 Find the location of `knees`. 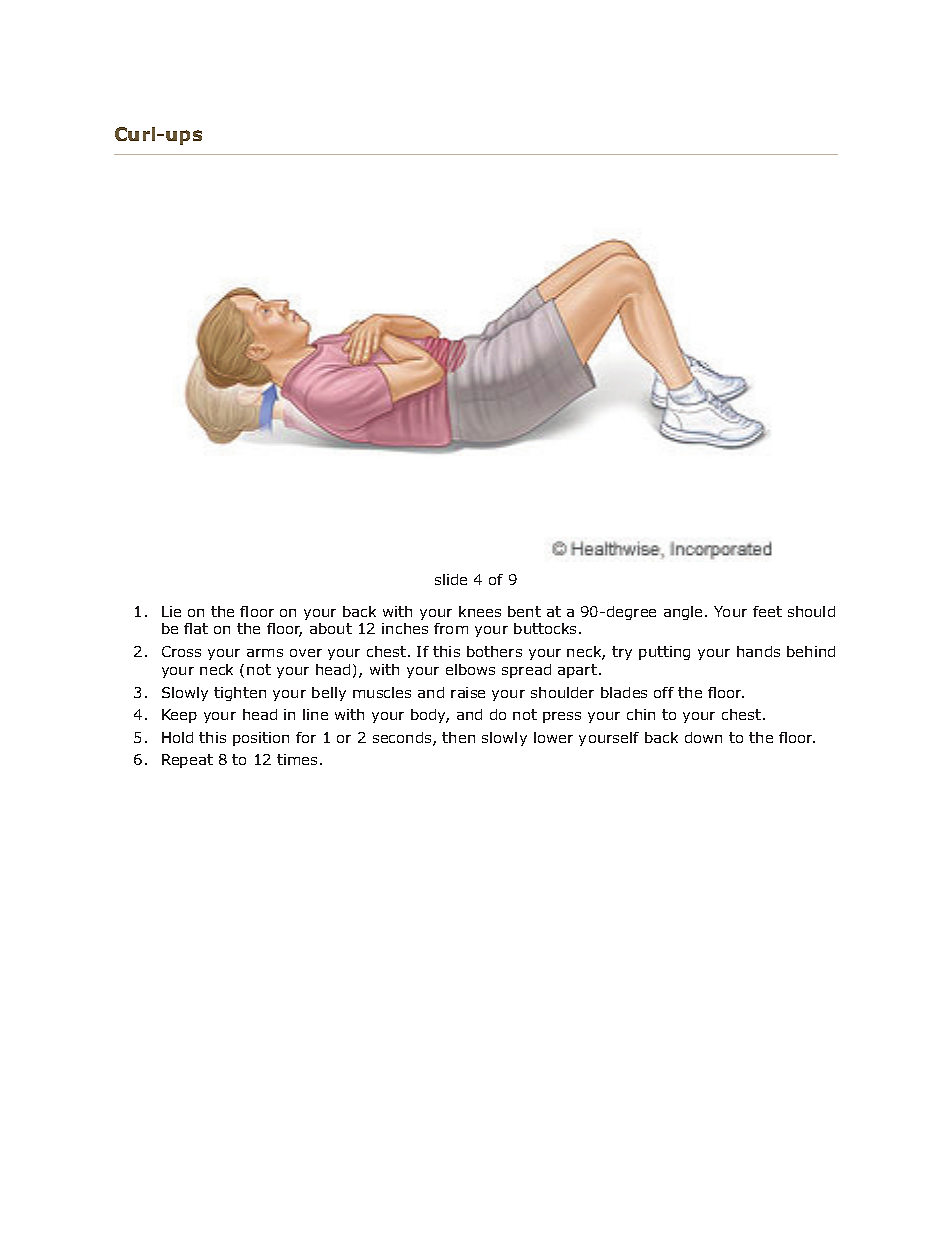

knees is located at coordinates (480, 611).
